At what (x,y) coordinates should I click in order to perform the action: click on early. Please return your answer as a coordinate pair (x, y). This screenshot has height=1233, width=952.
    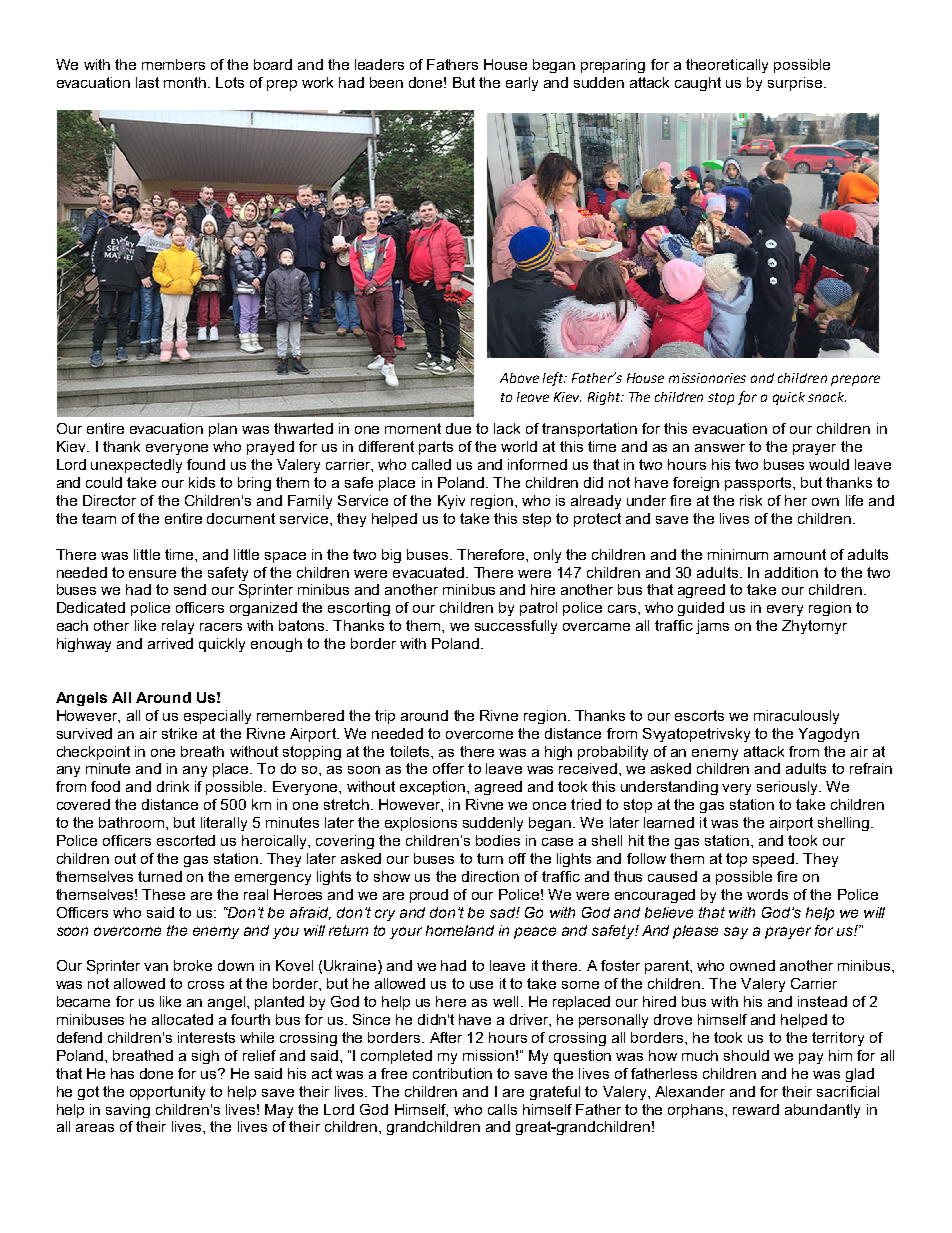
    Looking at the image, I should click on (522, 84).
